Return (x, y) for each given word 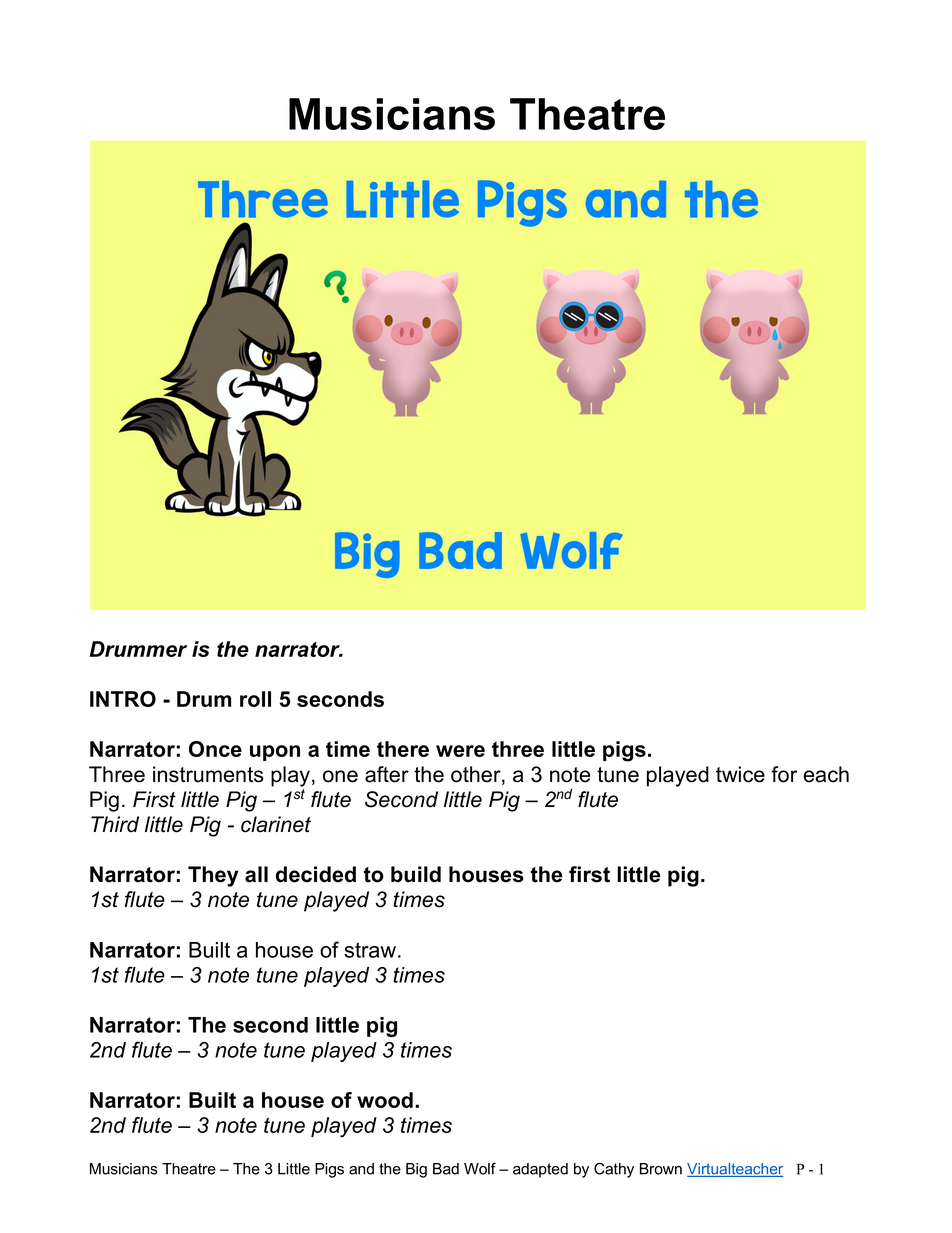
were (460, 751)
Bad (446, 1169)
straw (370, 950)
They (213, 876)
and (361, 1169)
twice (740, 774)
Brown (661, 1169)
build (416, 874)
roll (255, 699)
